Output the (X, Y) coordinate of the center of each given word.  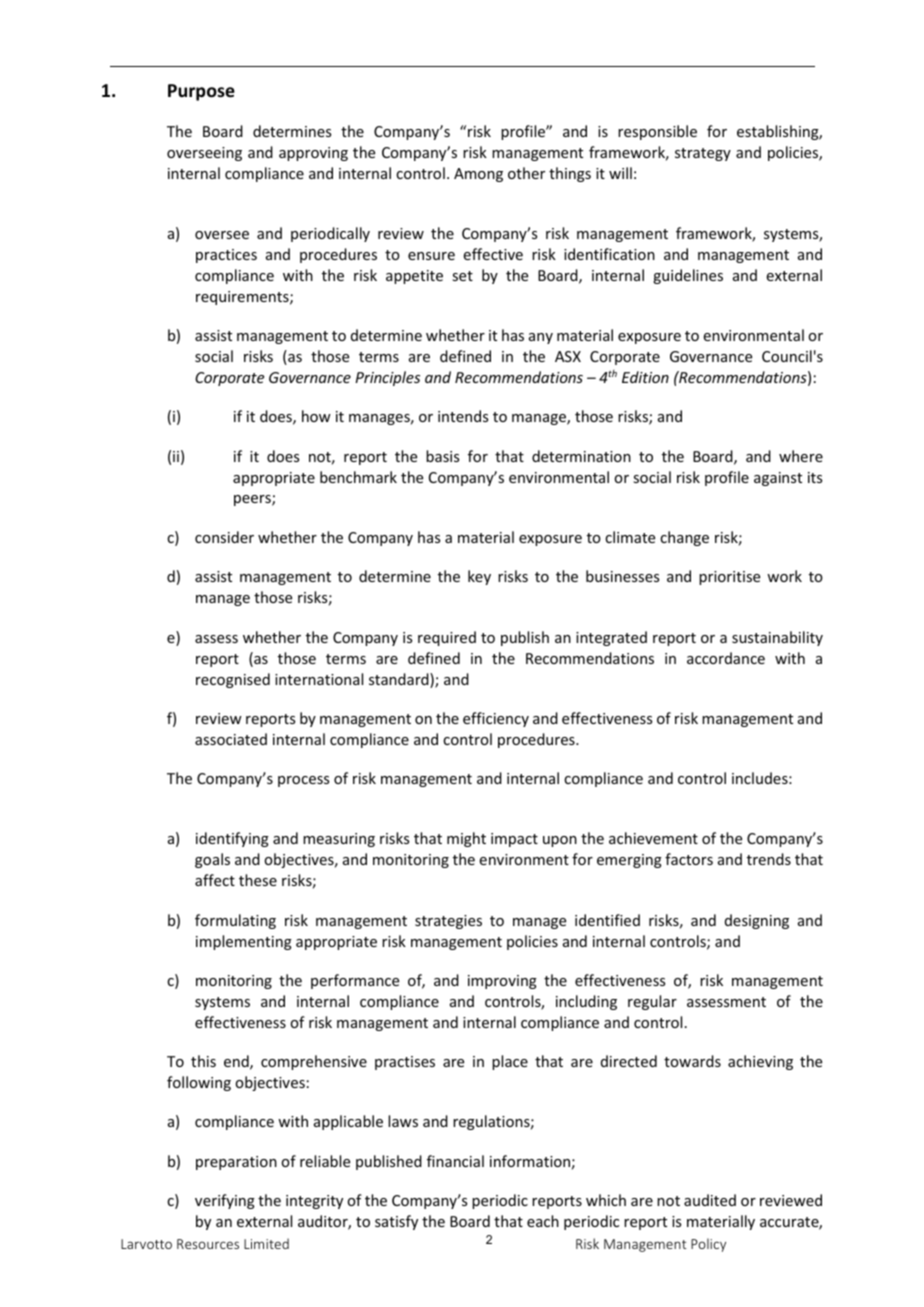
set (462, 276)
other (526, 173)
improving (502, 982)
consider (224, 537)
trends (769, 859)
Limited (266, 1243)
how (316, 416)
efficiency (496, 719)
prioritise (729, 578)
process (303, 781)
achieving (760, 1062)
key (479, 577)
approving (313, 154)
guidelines (688, 276)
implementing (244, 942)
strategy (703, 154)
